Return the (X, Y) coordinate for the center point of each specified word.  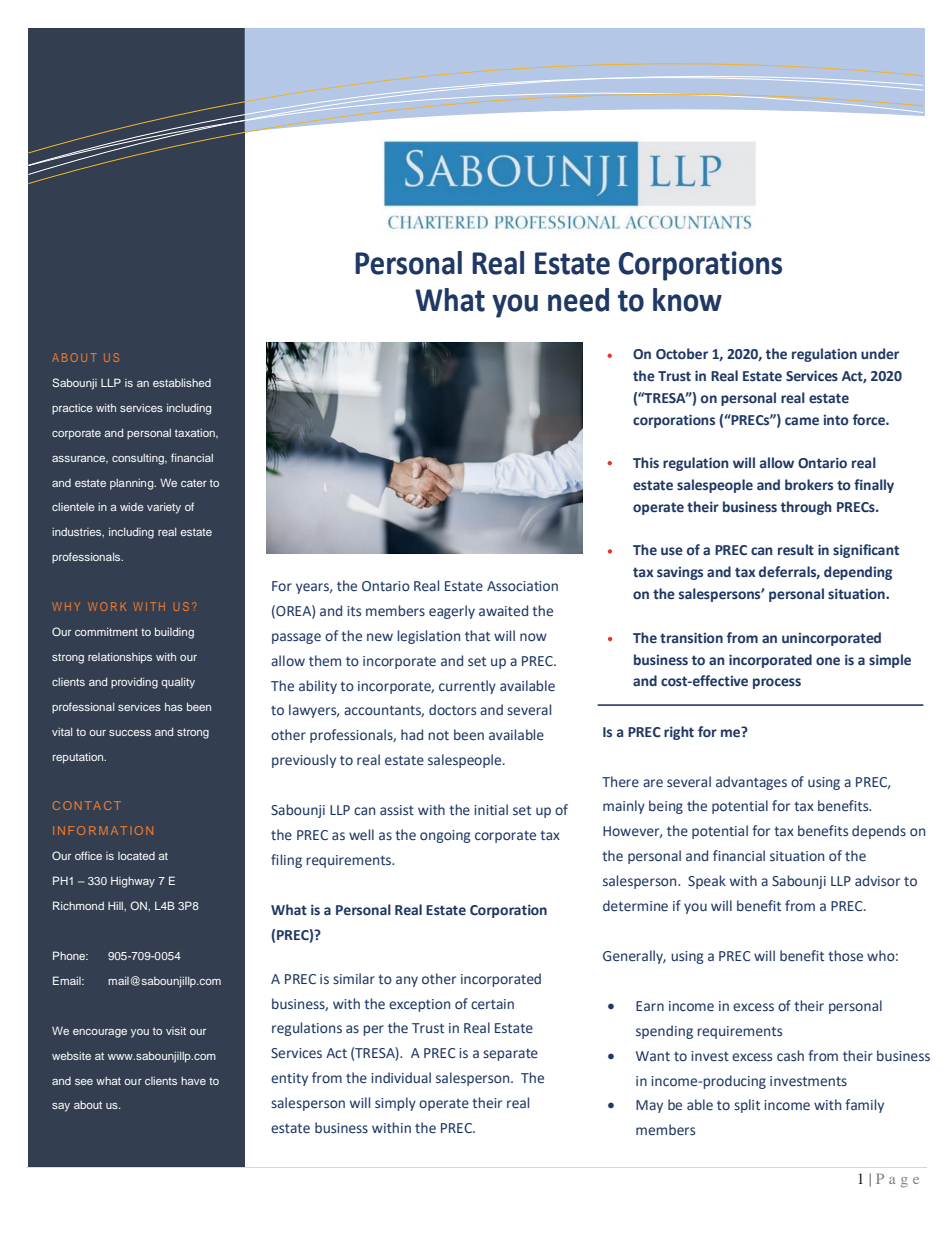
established (182, 383)
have (193, 1081)
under (880, 354)
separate (510, 1054)
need (578, 300)
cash (790, 1056)
